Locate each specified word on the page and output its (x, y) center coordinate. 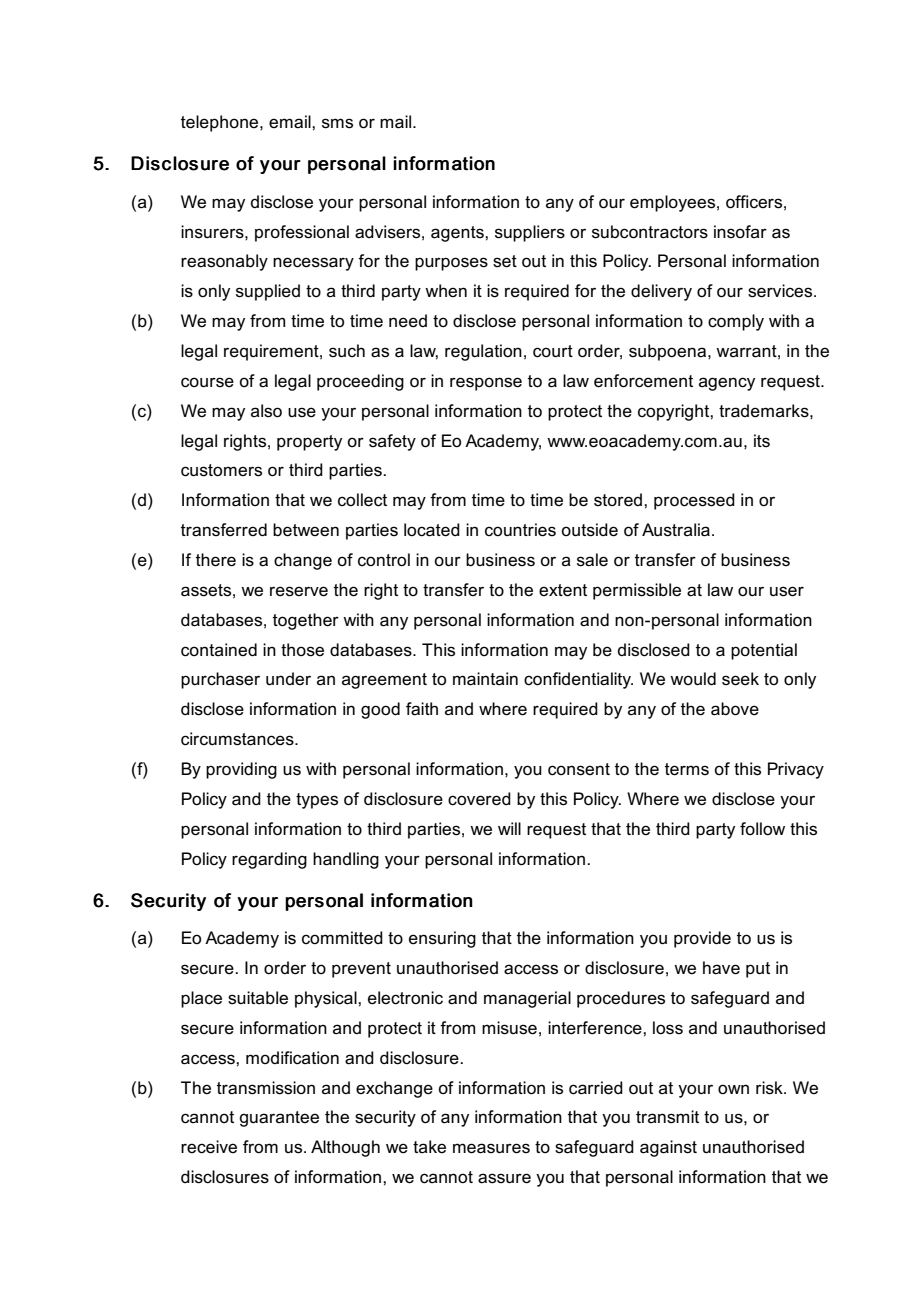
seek (740, 679)
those (302, 650)
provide (702, 939)
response (486, 384)
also (266, 411)
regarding (269, 860)
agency (727, 384)
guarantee (279, 1119)
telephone (221, 123)
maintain (485, 679)
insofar (740, 231)
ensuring (442, 939)
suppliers (530, 233)
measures (491, 1148)
